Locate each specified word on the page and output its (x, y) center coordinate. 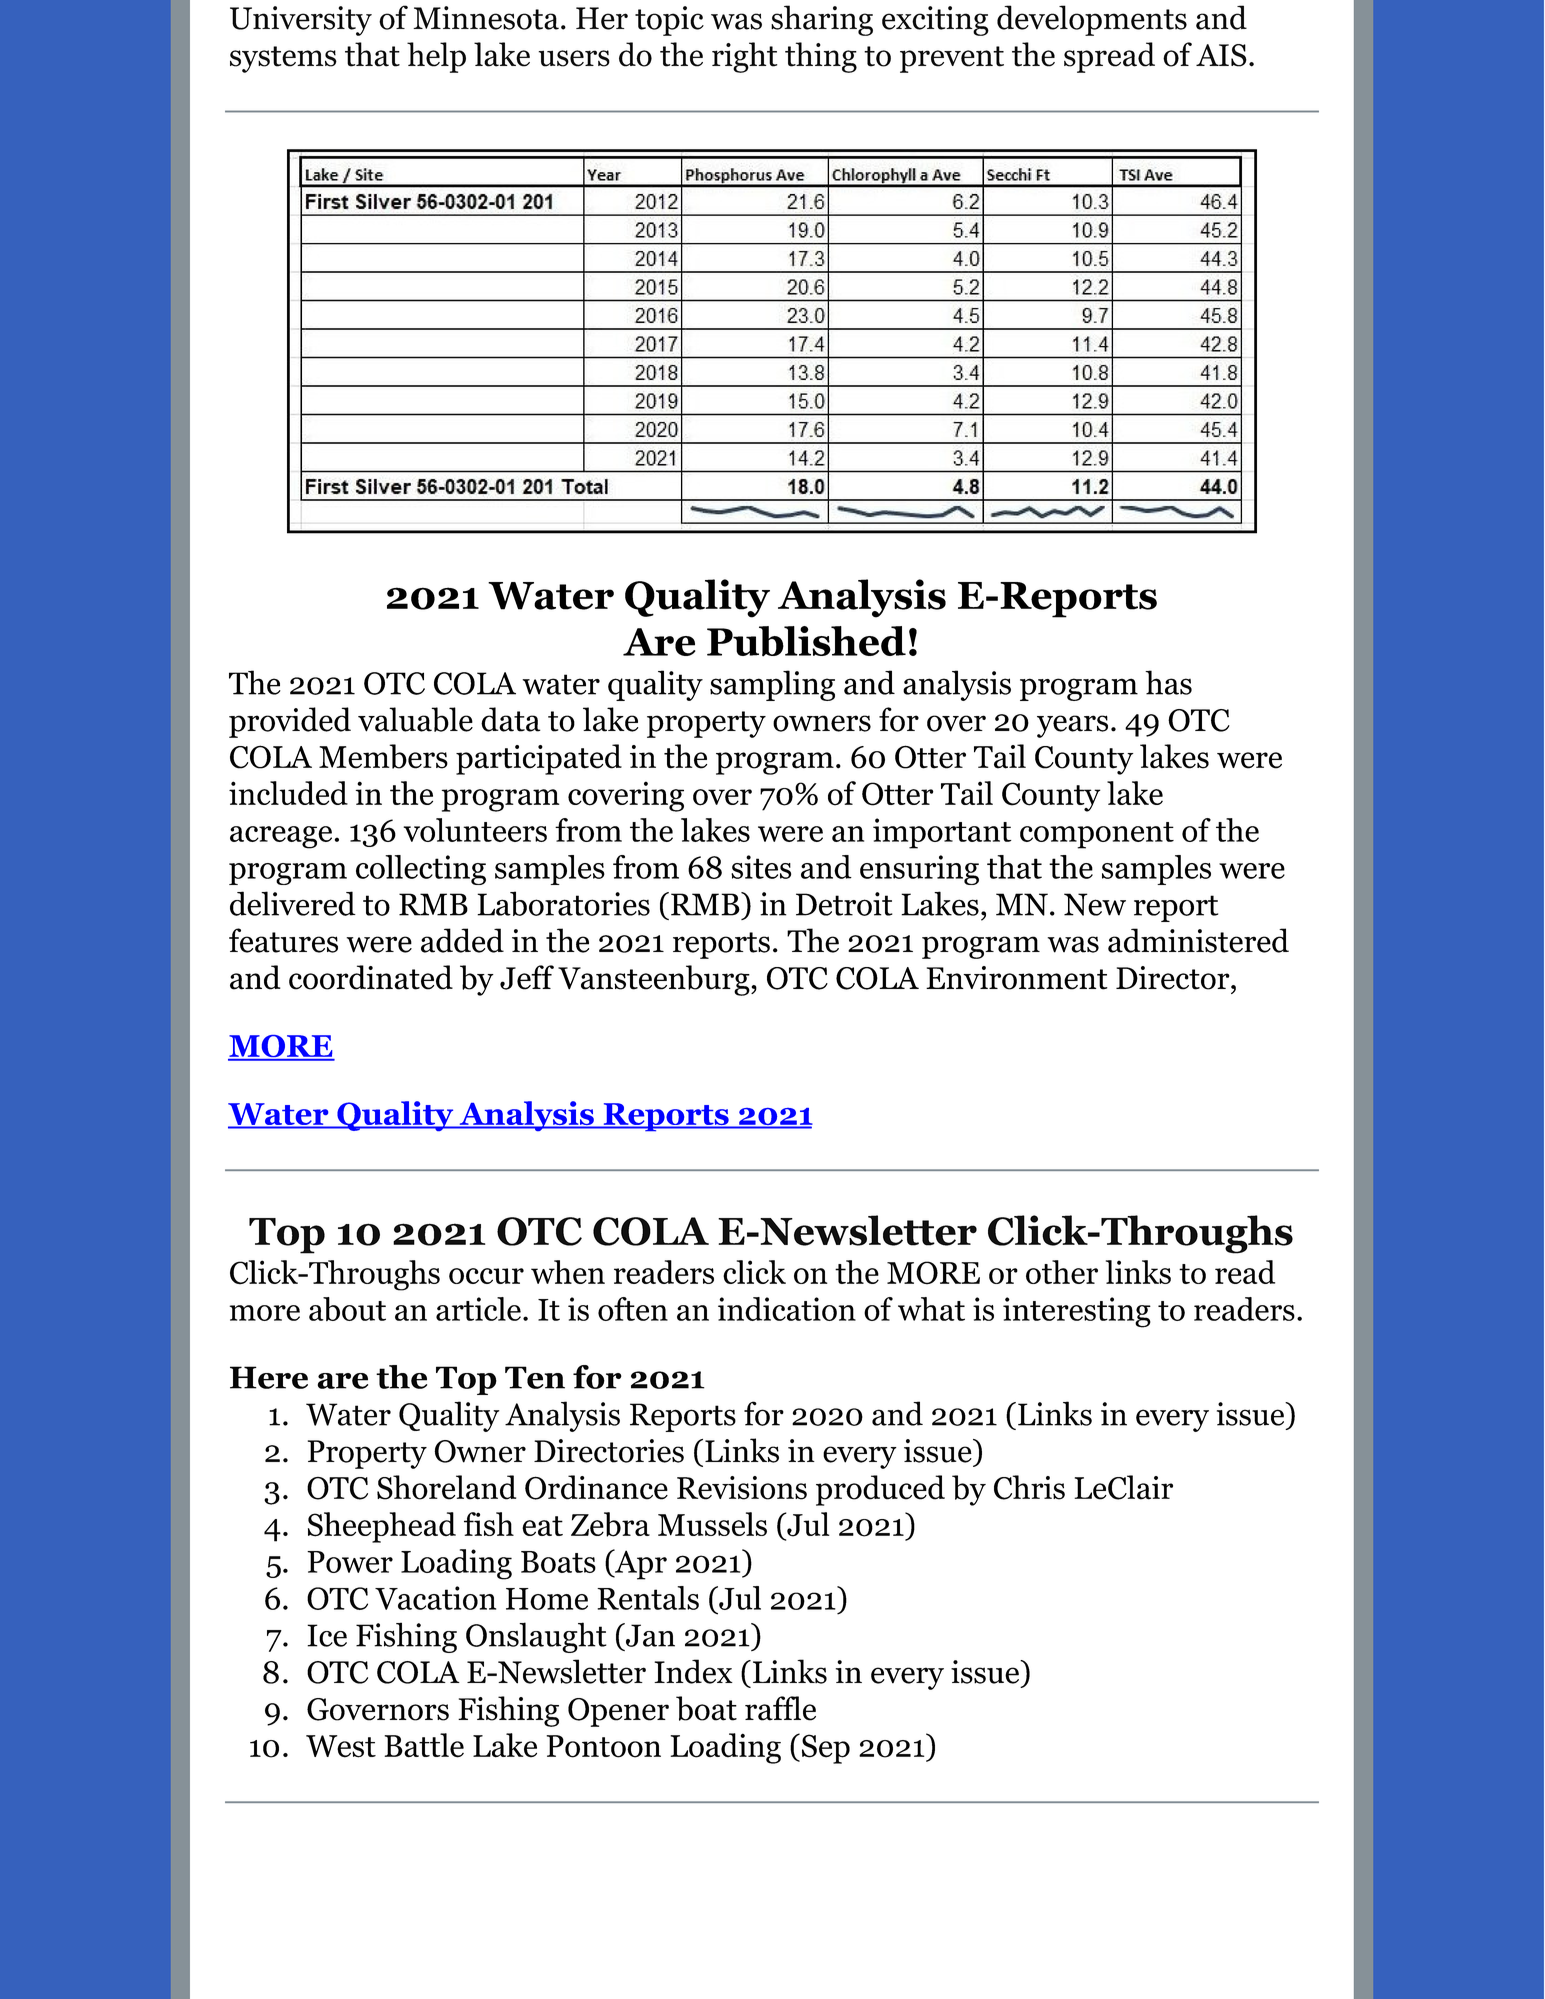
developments (1092, 20)
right (744, 57)
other (1062, 1272)
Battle (424, 1745)
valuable (415, 719)
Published (806, 641)
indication (787, 1309)
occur (486, 1276)
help (436, 57)
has (1168, 682)
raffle (780, 1708)
